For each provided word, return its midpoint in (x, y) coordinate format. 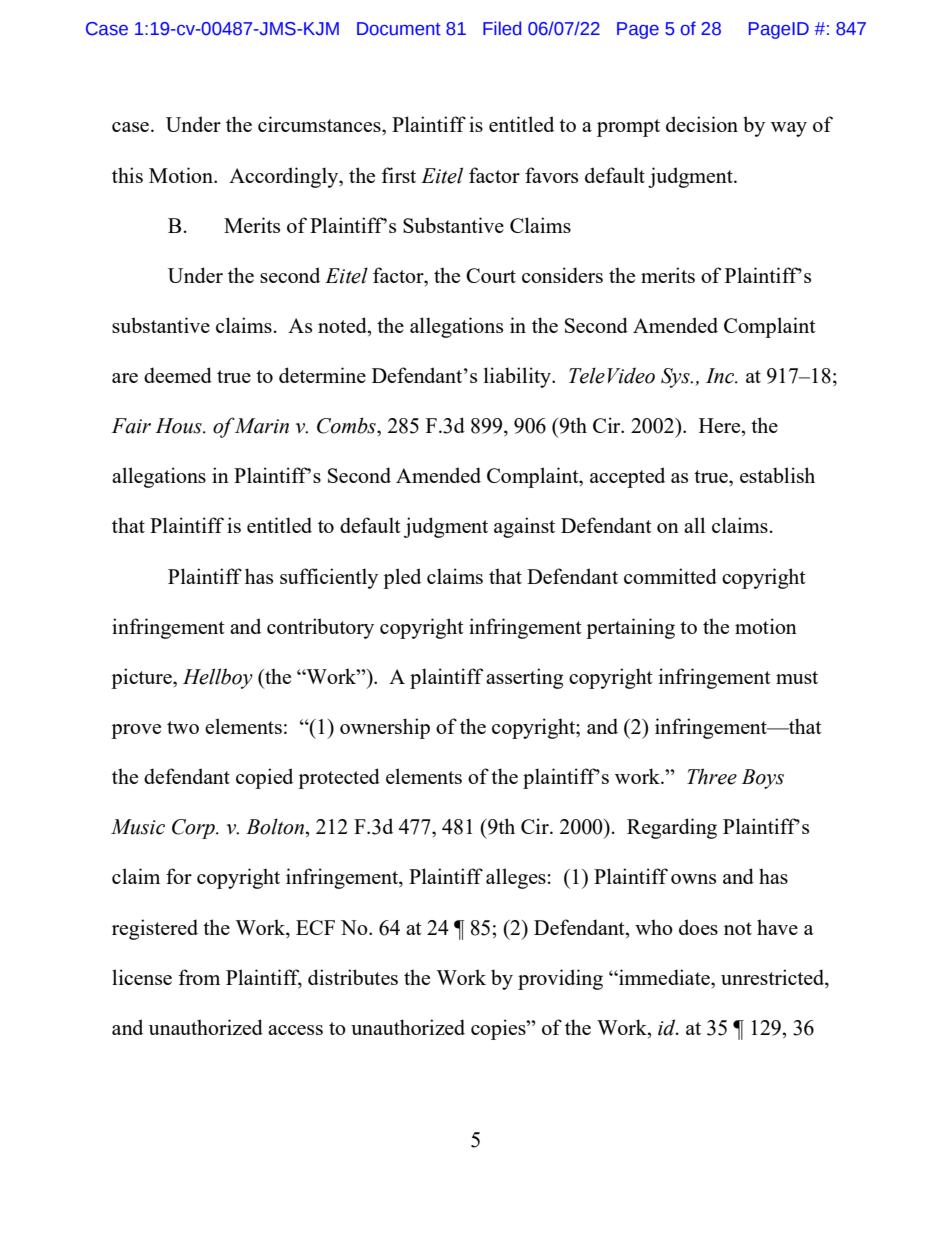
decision (702, 124)
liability (518, 377)
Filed (502, 28)
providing (560, 979)
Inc (721, 376)
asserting (524, 678)
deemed (178, 375)
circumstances (320, 124)
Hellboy (218, 678)
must (797, 677)
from (199, 977)
